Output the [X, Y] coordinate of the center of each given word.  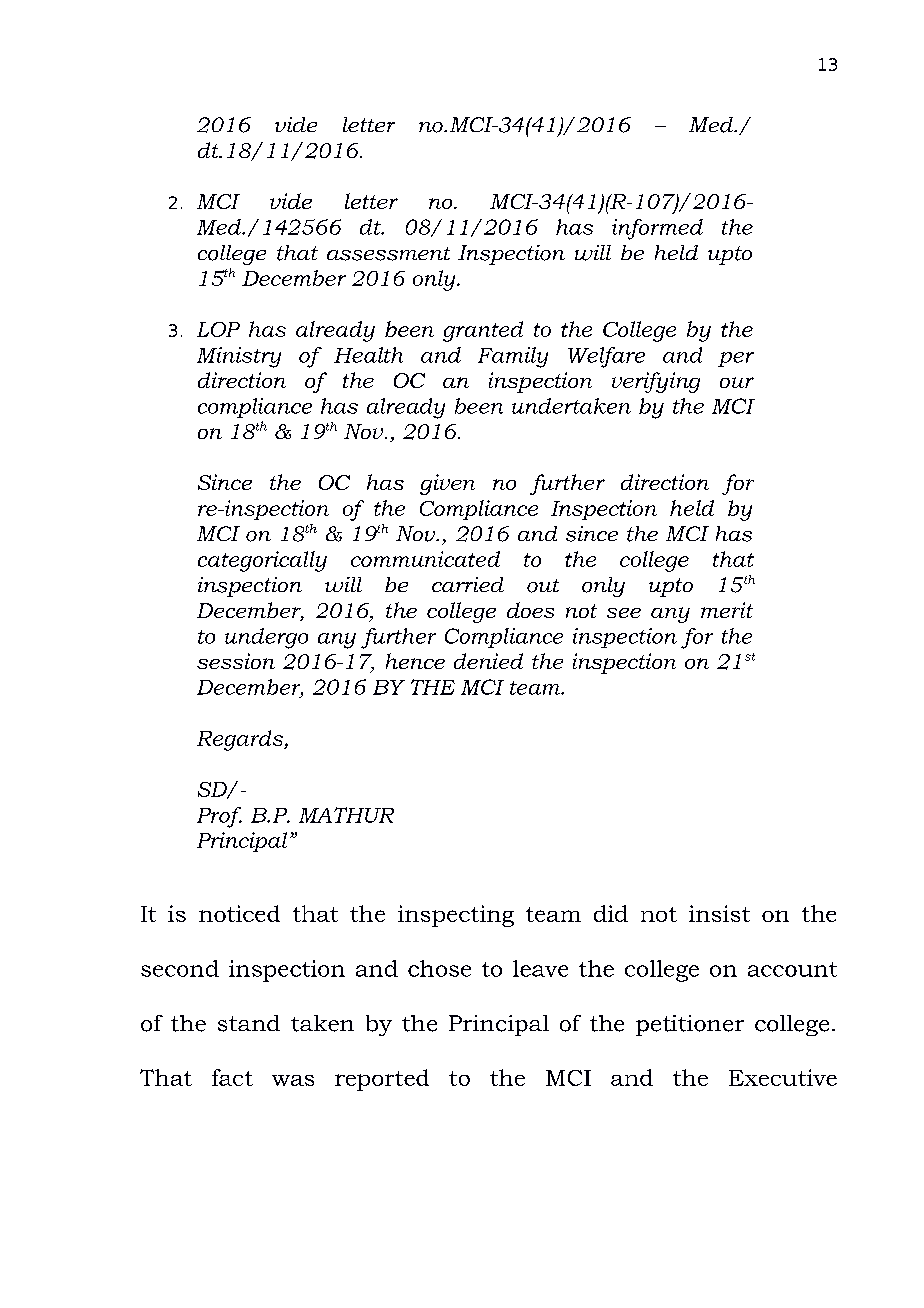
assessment [388, 254]
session [236, 661]
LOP [218, 329]
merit [727, 610]
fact [232, 1077]
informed [657, 229]
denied [488, 661]
